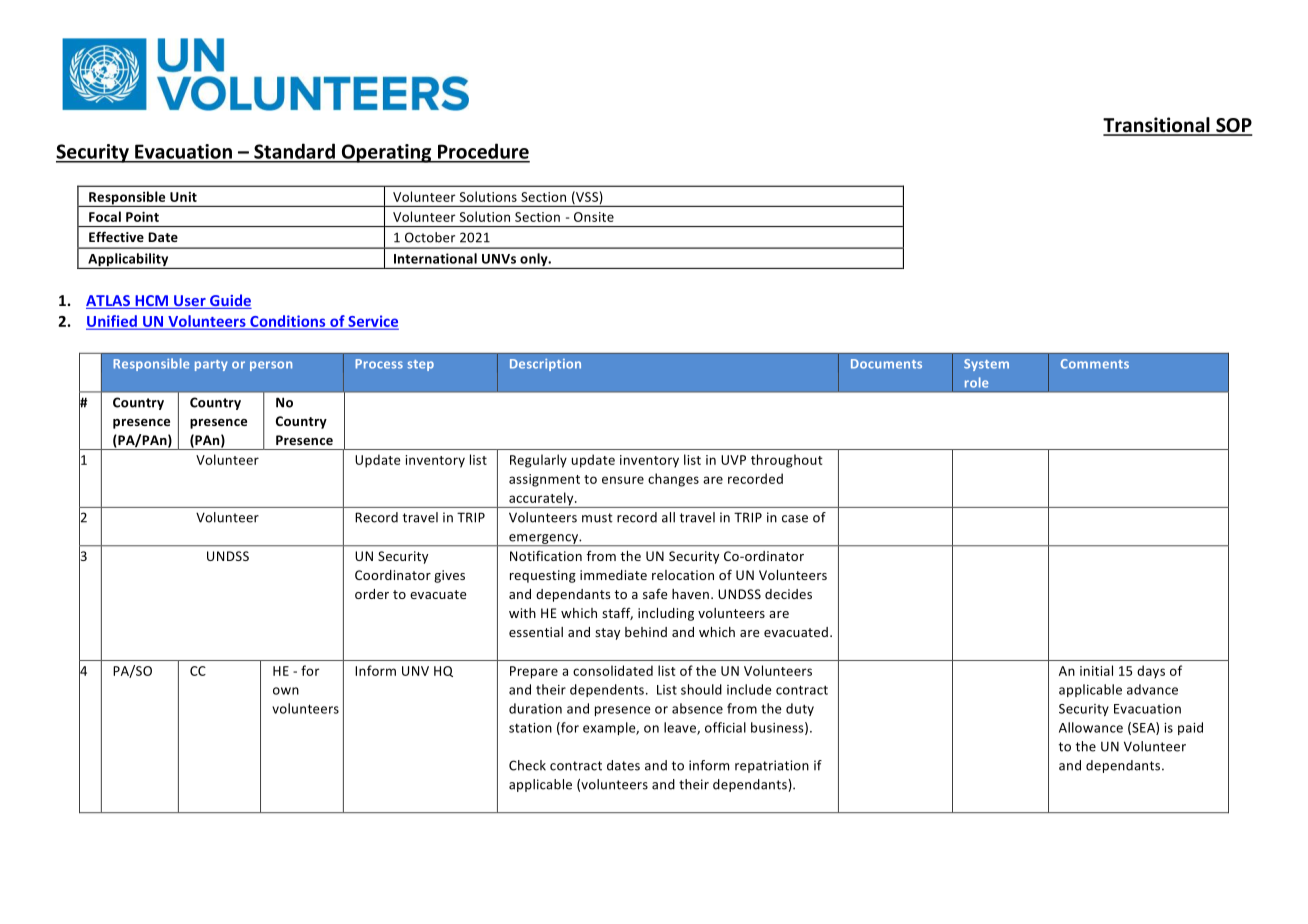 The width and height of the screenshot is (1308, 924). I want to click on order, so click(372, 594).
